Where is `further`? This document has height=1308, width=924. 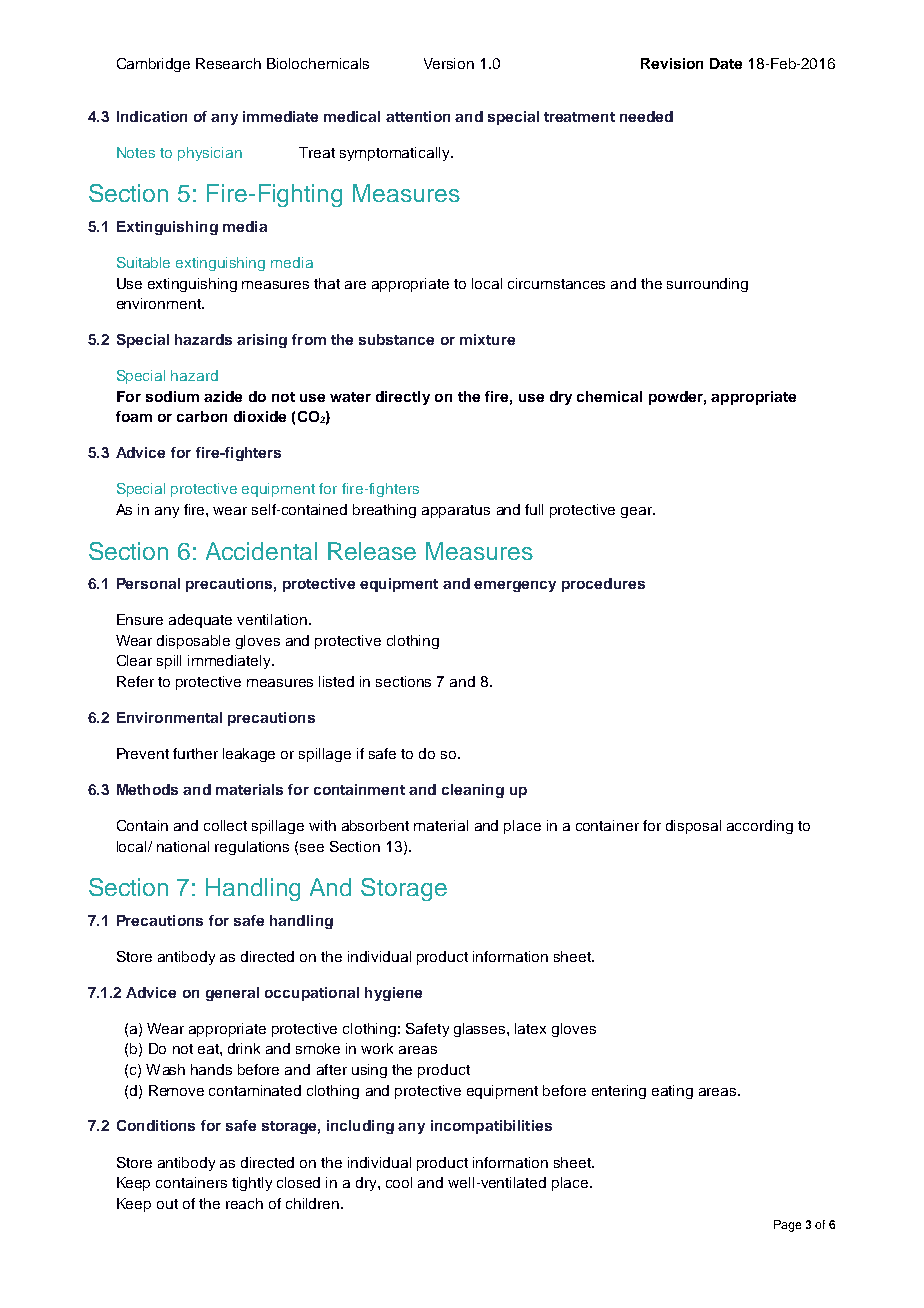 further is located at coordinates (195, 753).
